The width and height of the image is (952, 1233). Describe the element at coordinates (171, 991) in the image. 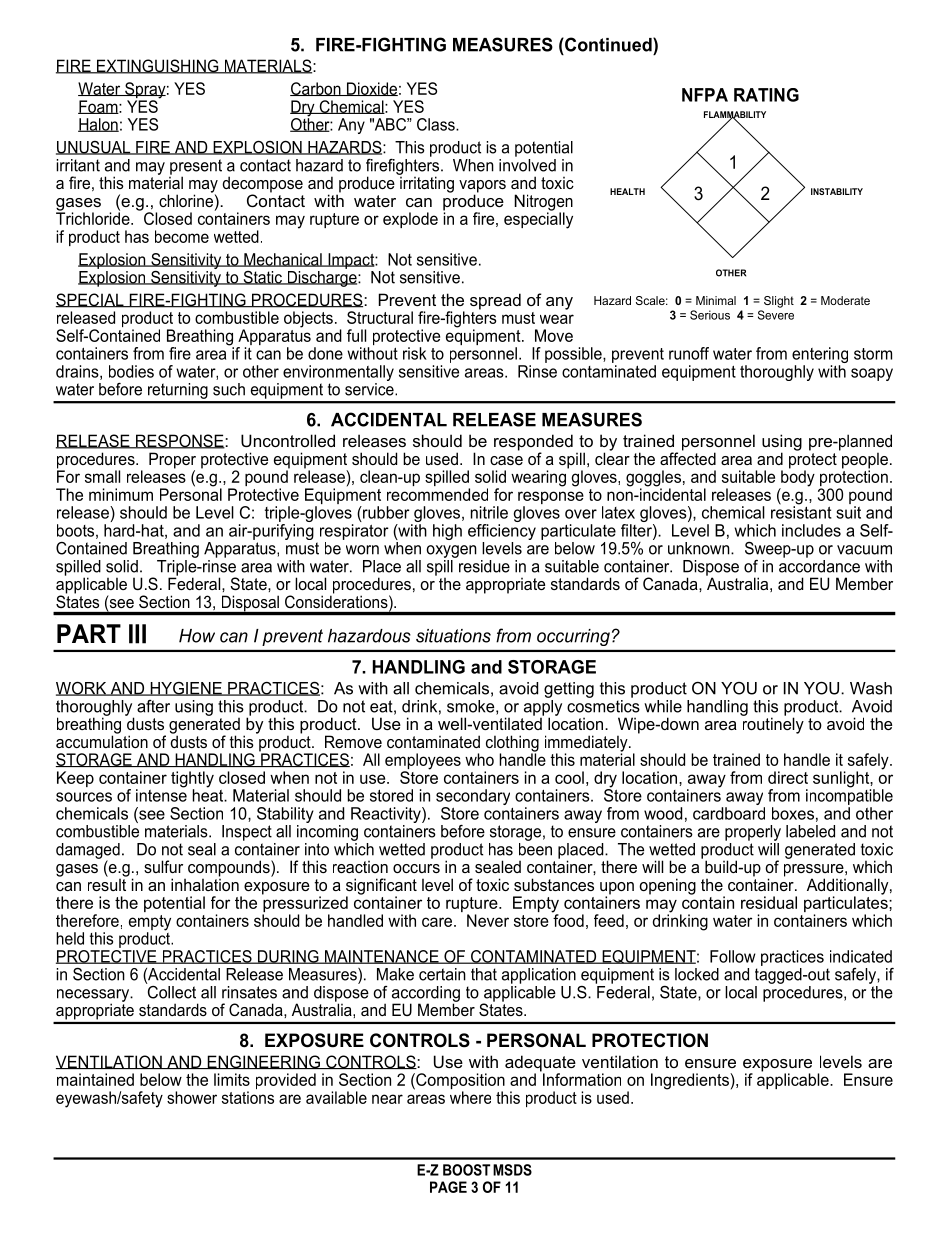

I see `Collect` at that location.
